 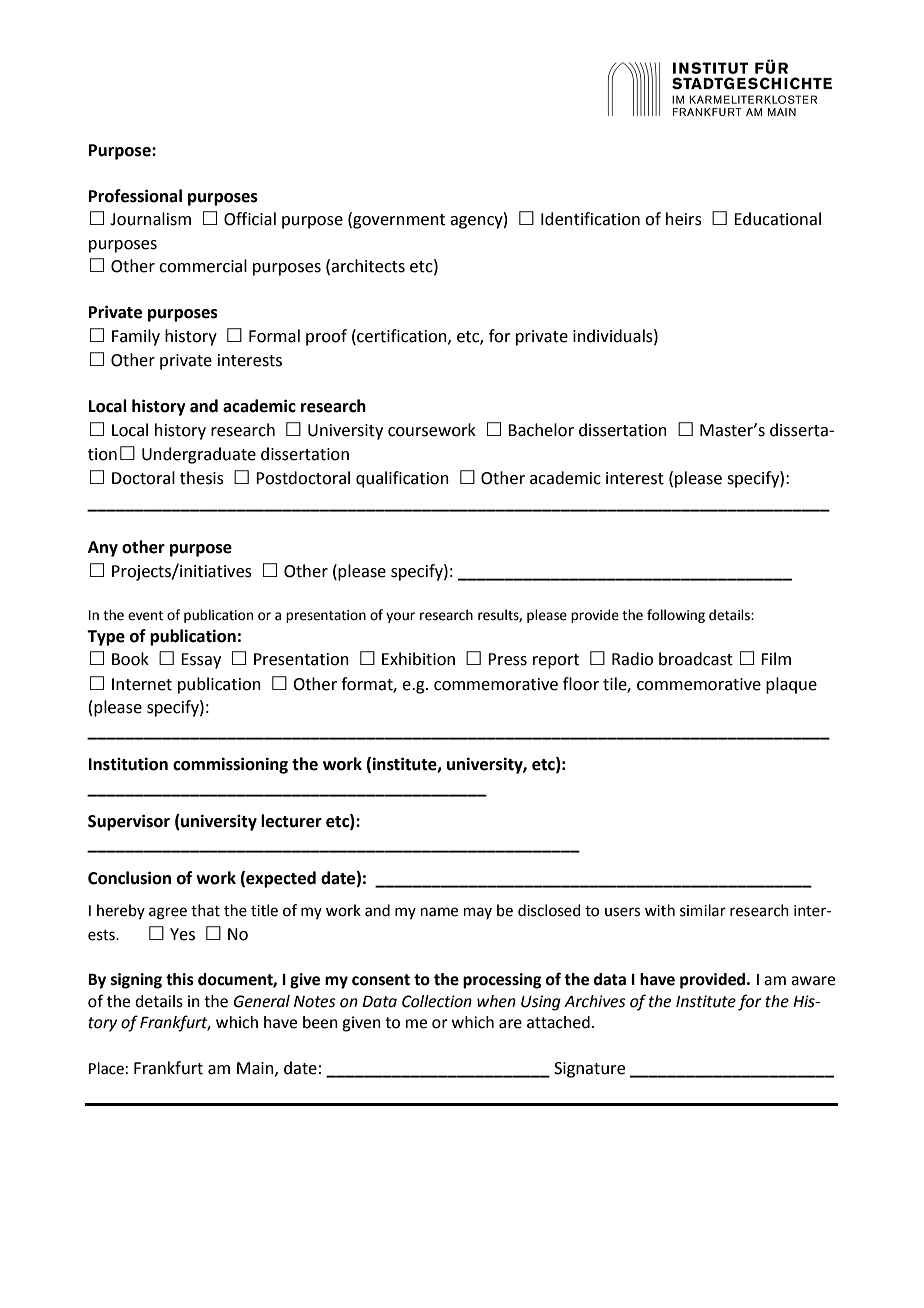 What do you see at coordinates (791, 685) in the screenshot?
I see `plaque` at bounding box center [791, 685].
